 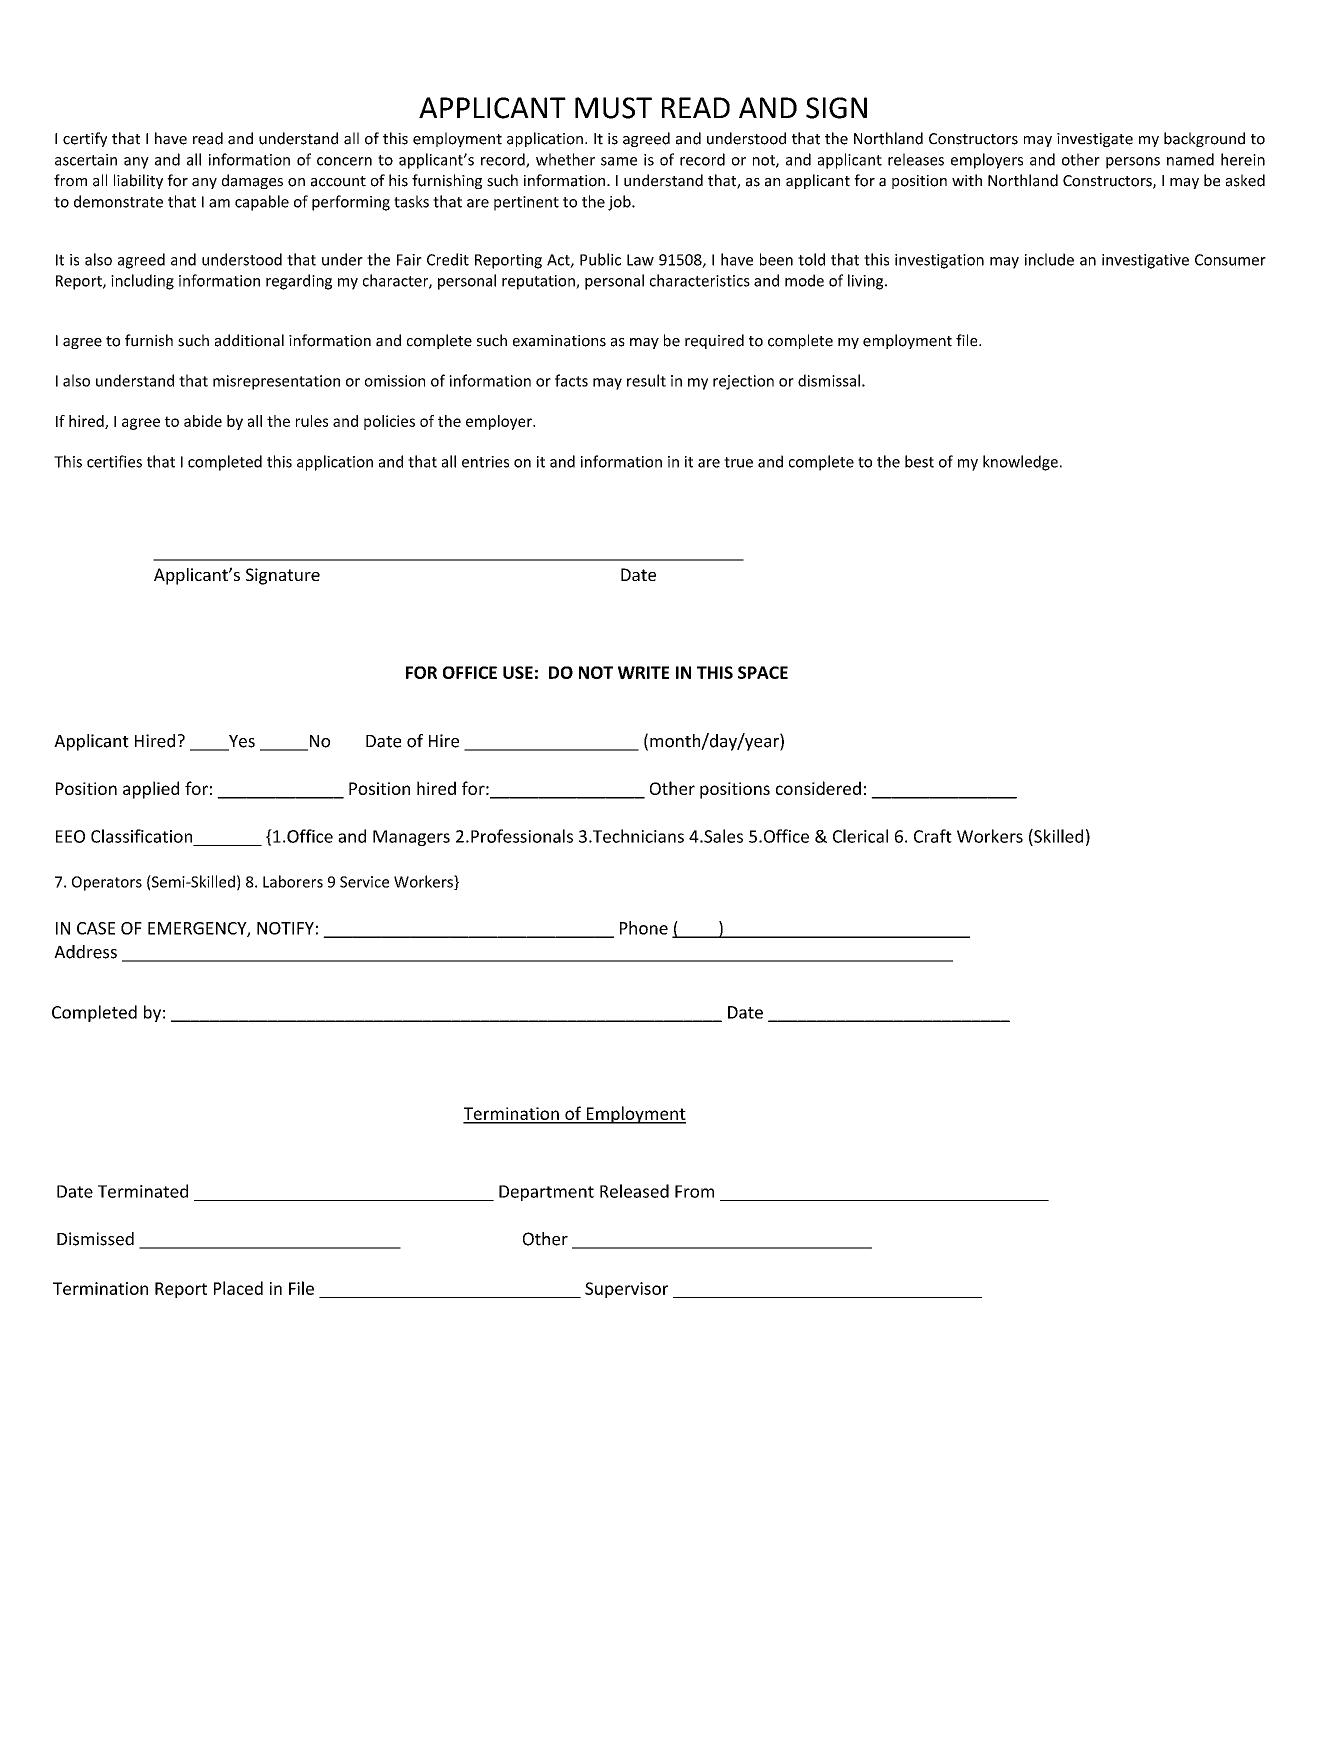 What do you see at coordinates (738, 462) in the screenshot?
I see `true` at bounding box center [738, 462].
